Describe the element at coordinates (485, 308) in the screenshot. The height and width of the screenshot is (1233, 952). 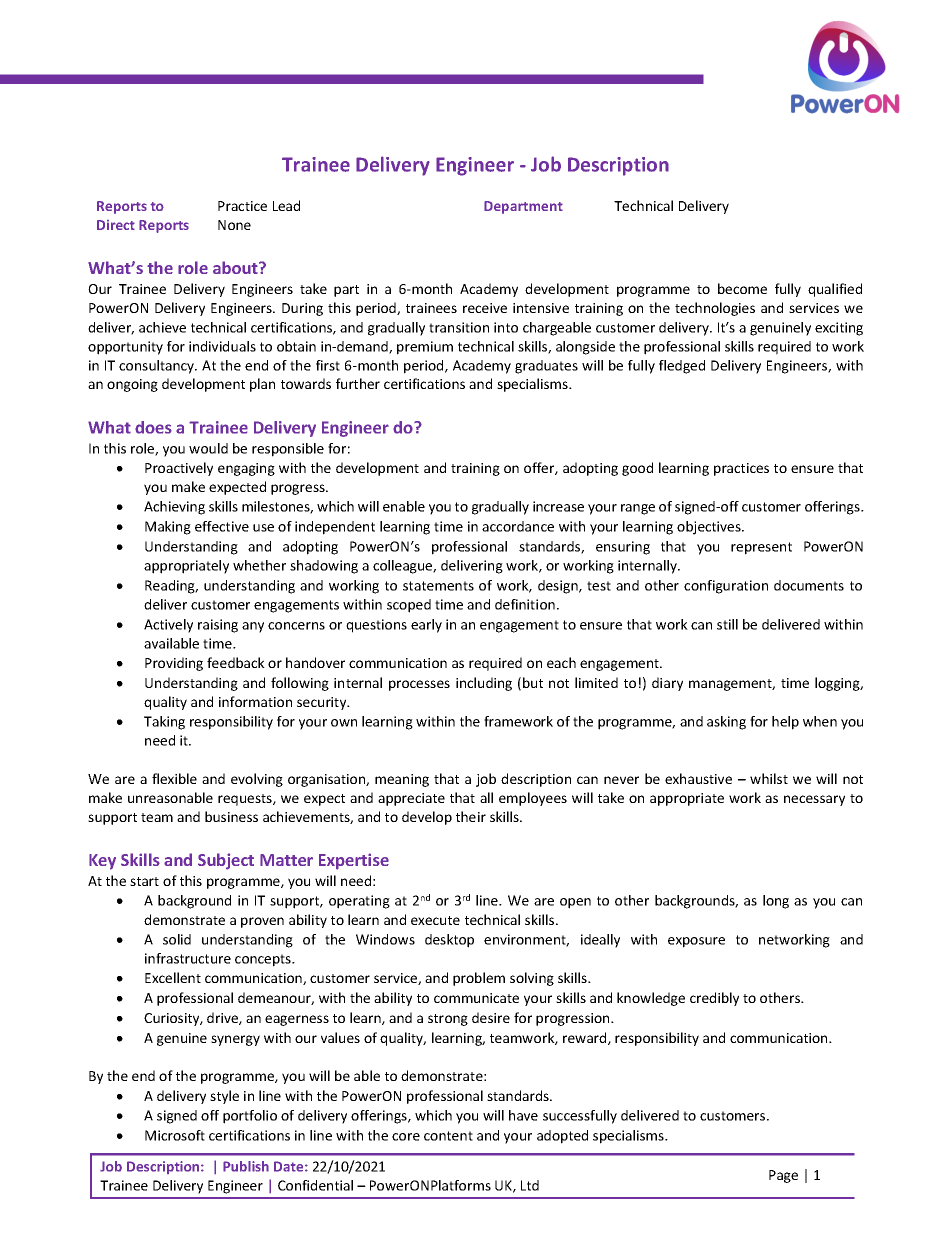
I see `receive` at that location.
